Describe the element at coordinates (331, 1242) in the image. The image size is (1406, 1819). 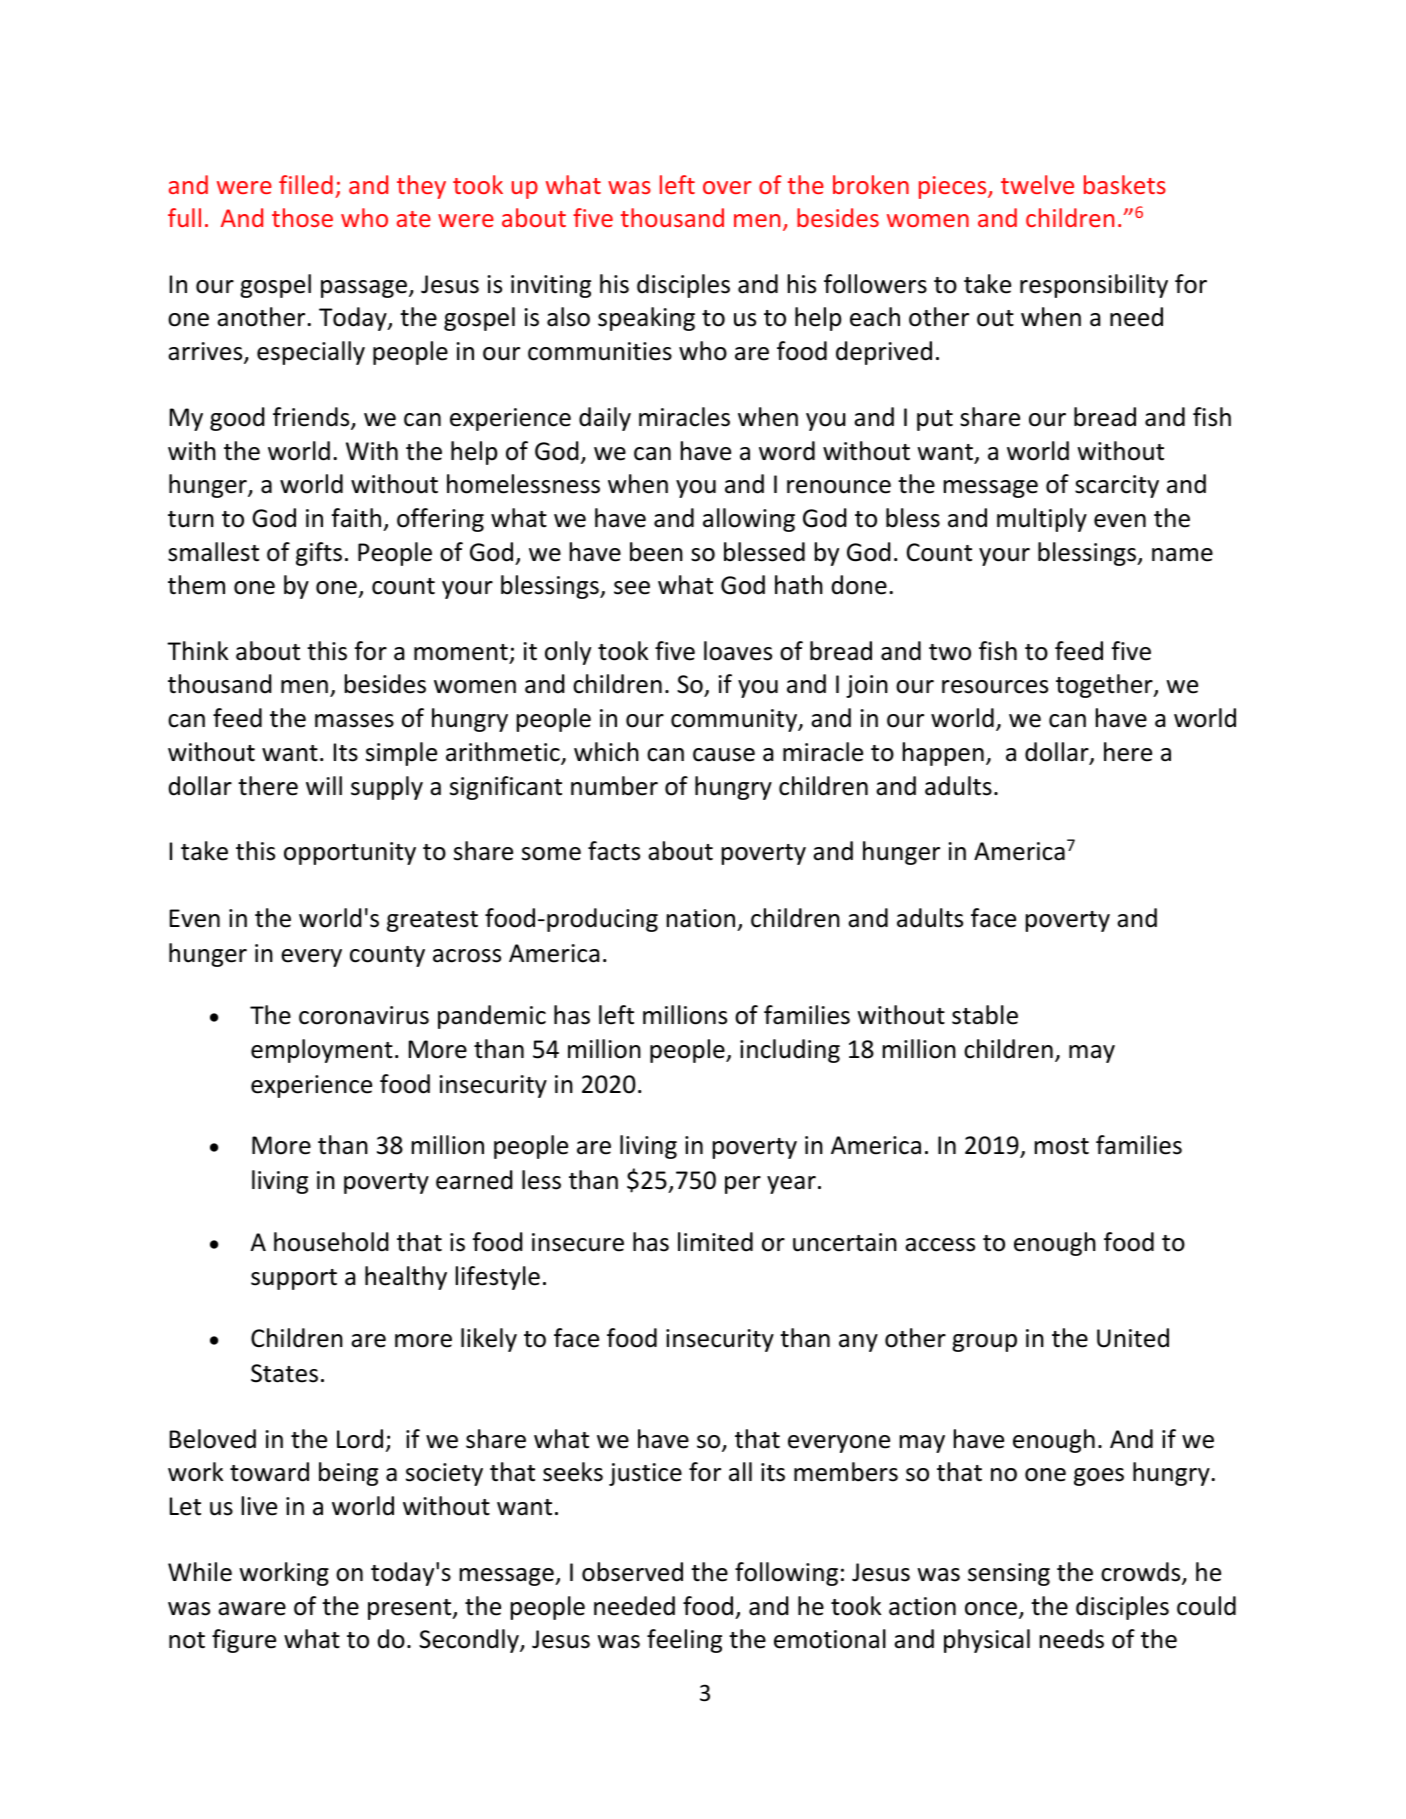
I see `household` at that location.
